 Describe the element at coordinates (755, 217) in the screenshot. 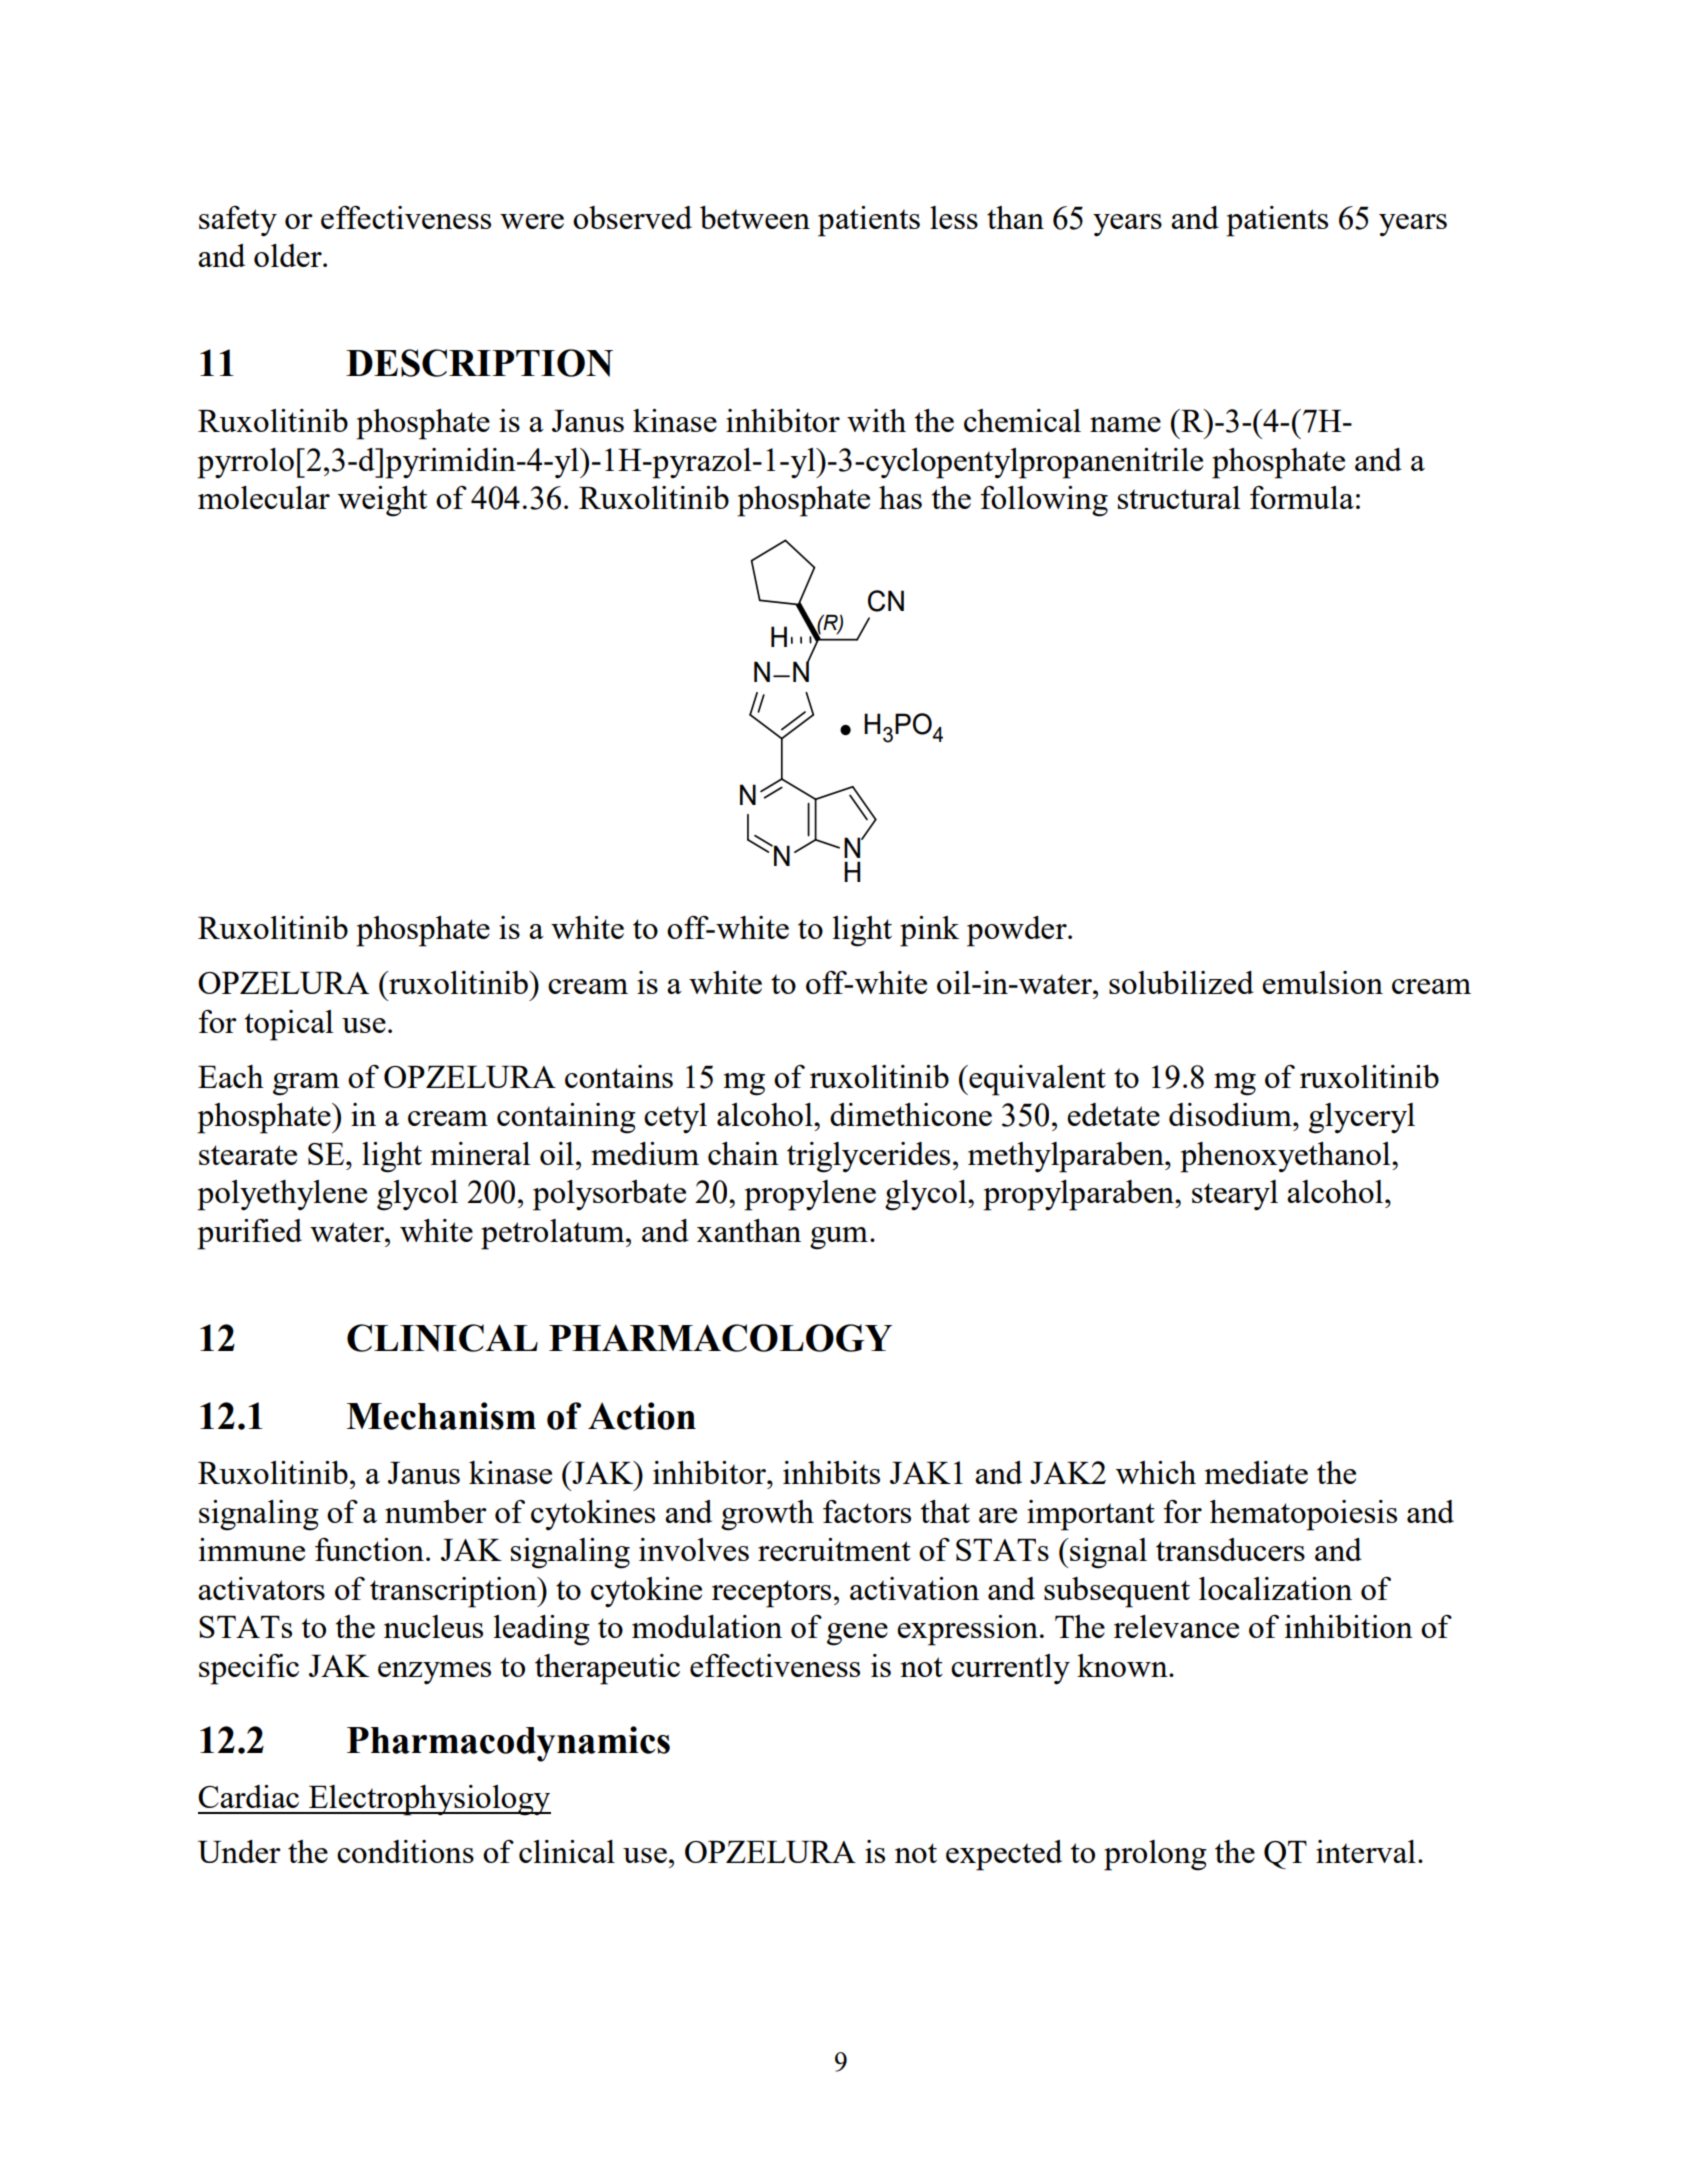

I see `between` at that location.
